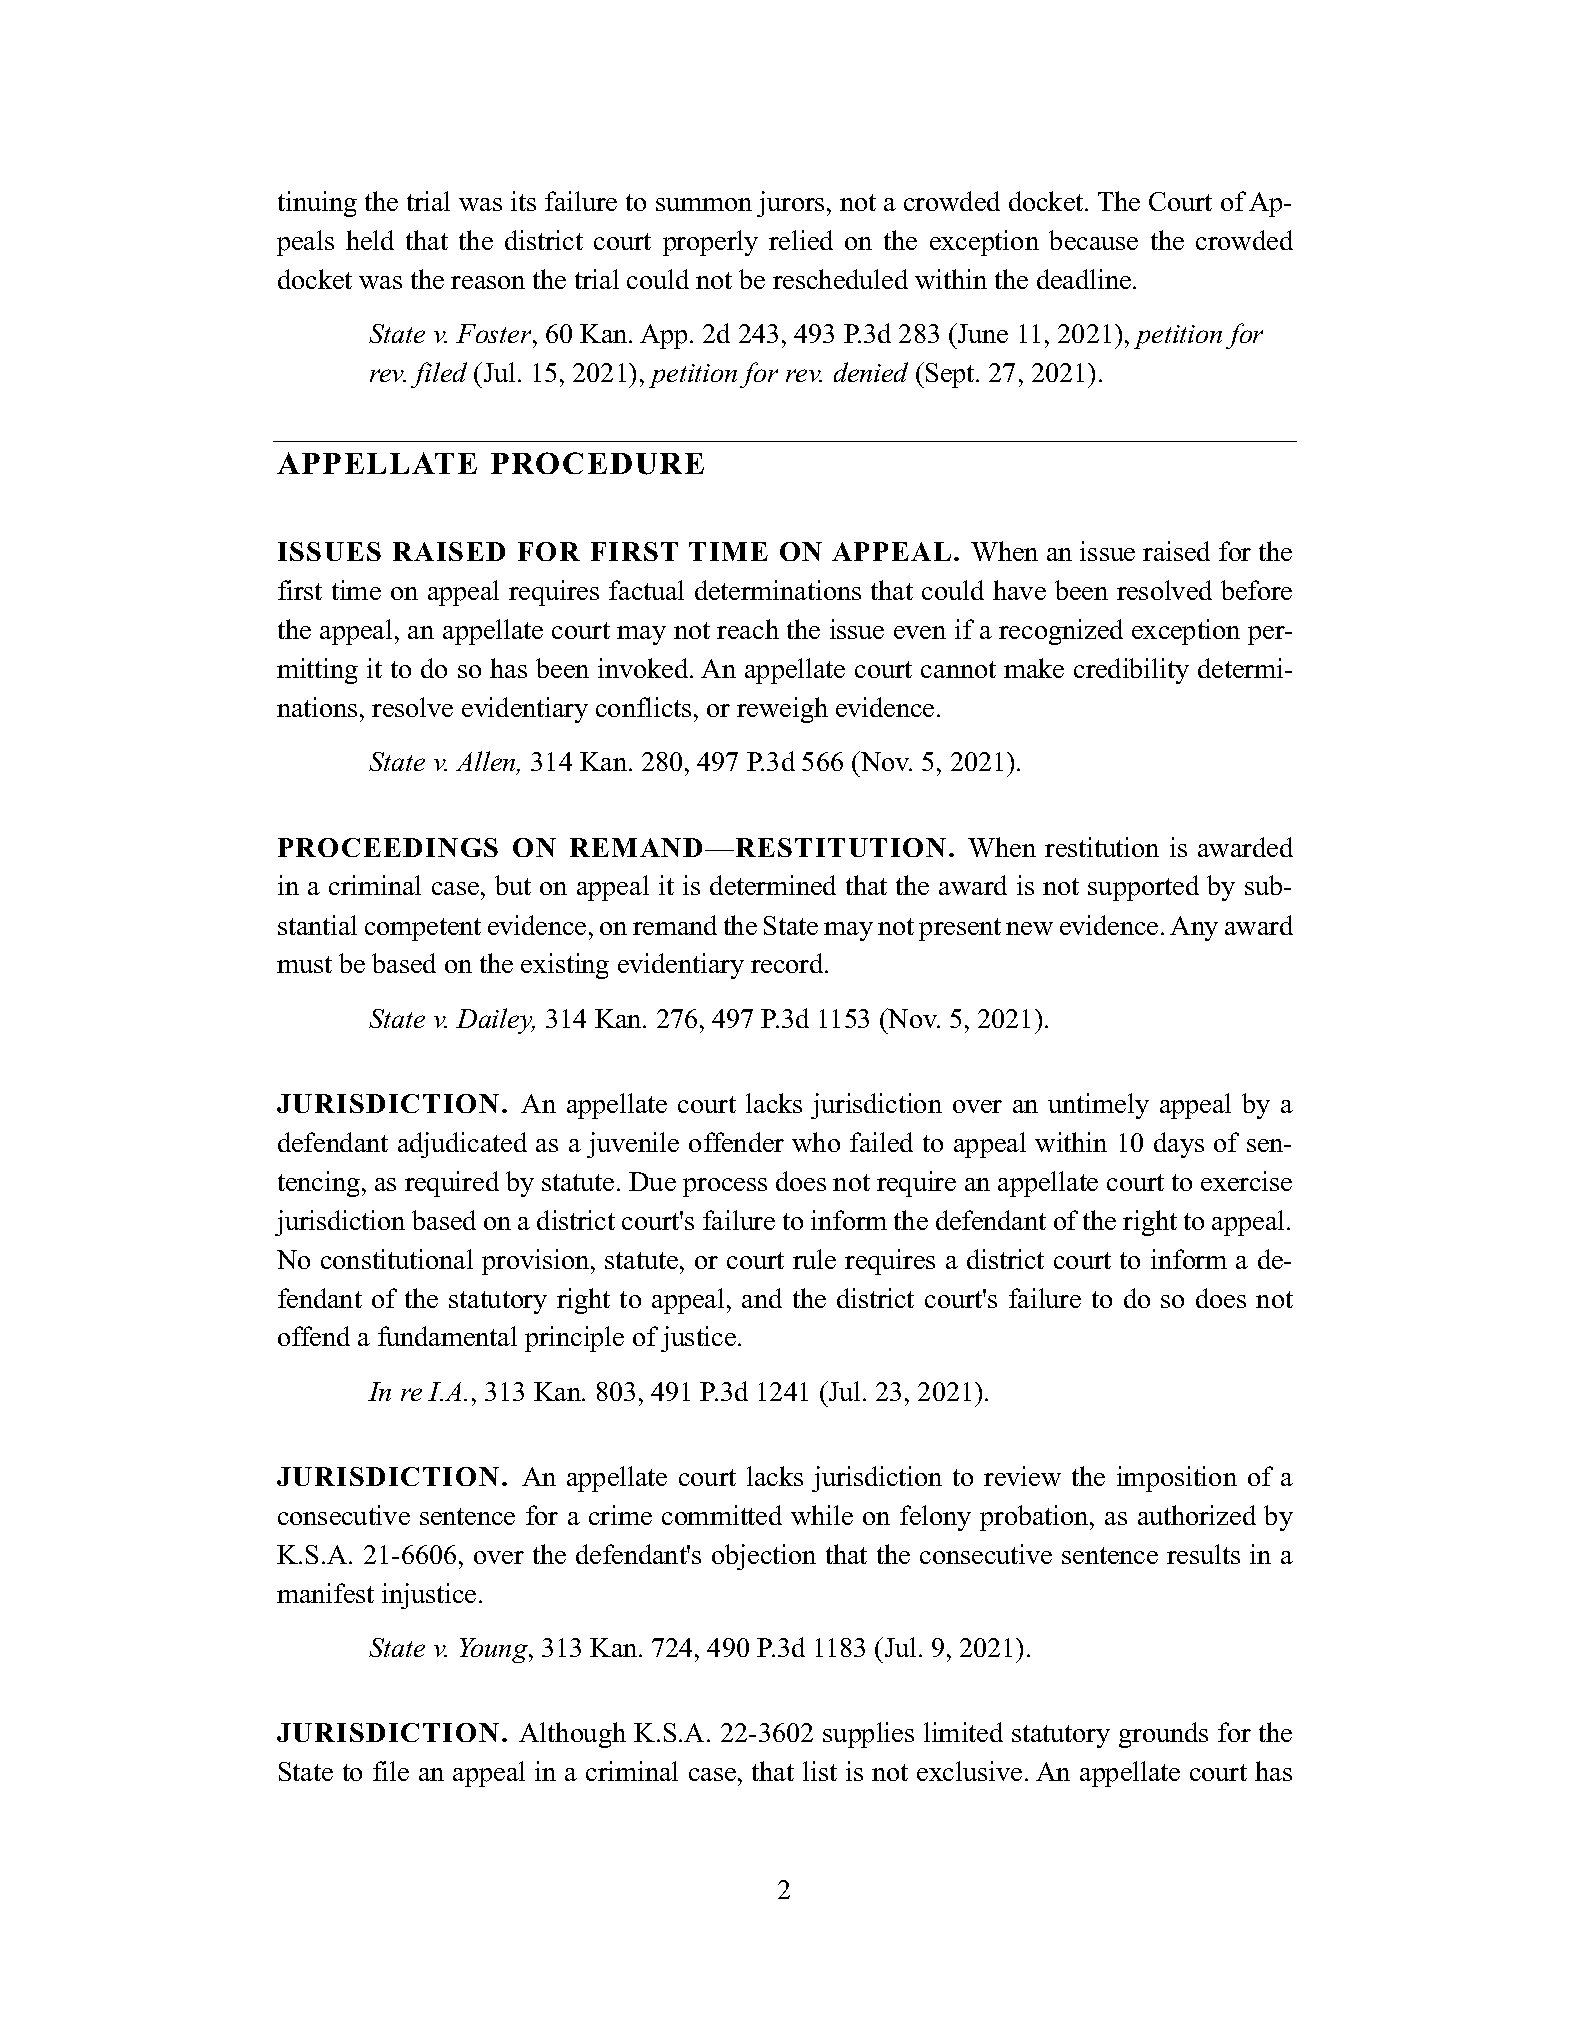  I want to click on credibility, so click(1131, 671).
